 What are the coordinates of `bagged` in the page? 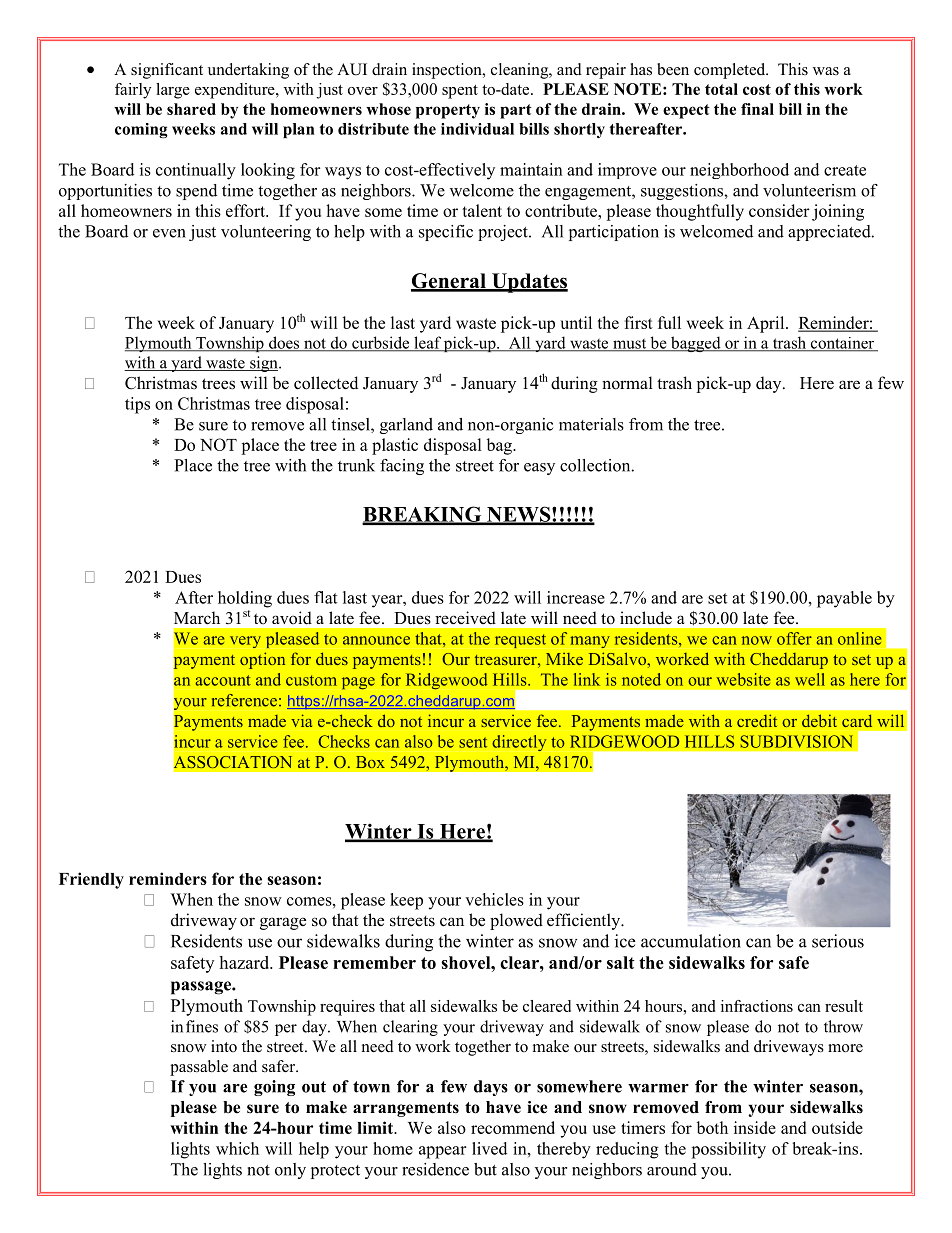 It's located at (696, 344).
